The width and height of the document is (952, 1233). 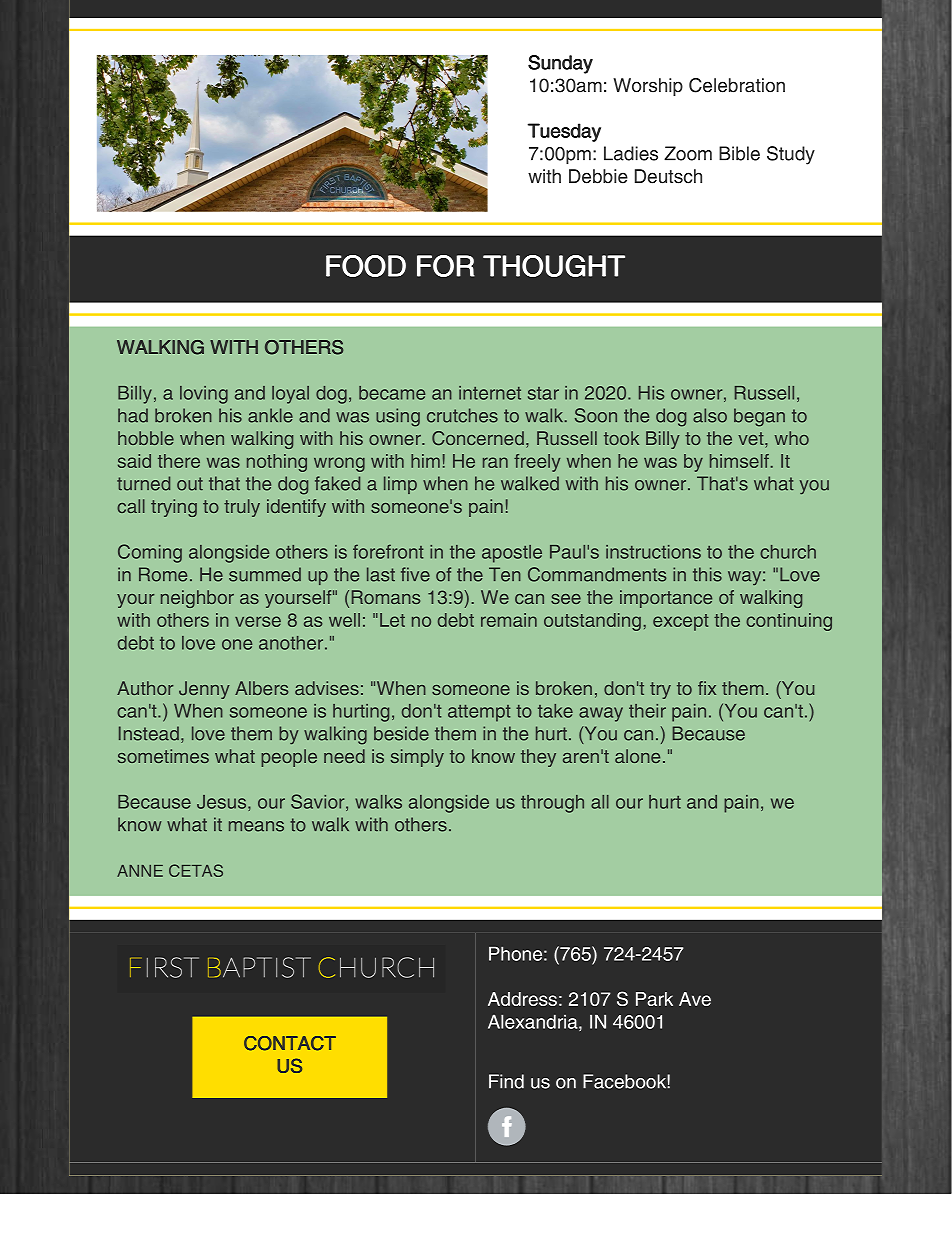 What do you see at coordinates (417, 758) in the document?
I see `simply` at bounding box center [417, 758].
